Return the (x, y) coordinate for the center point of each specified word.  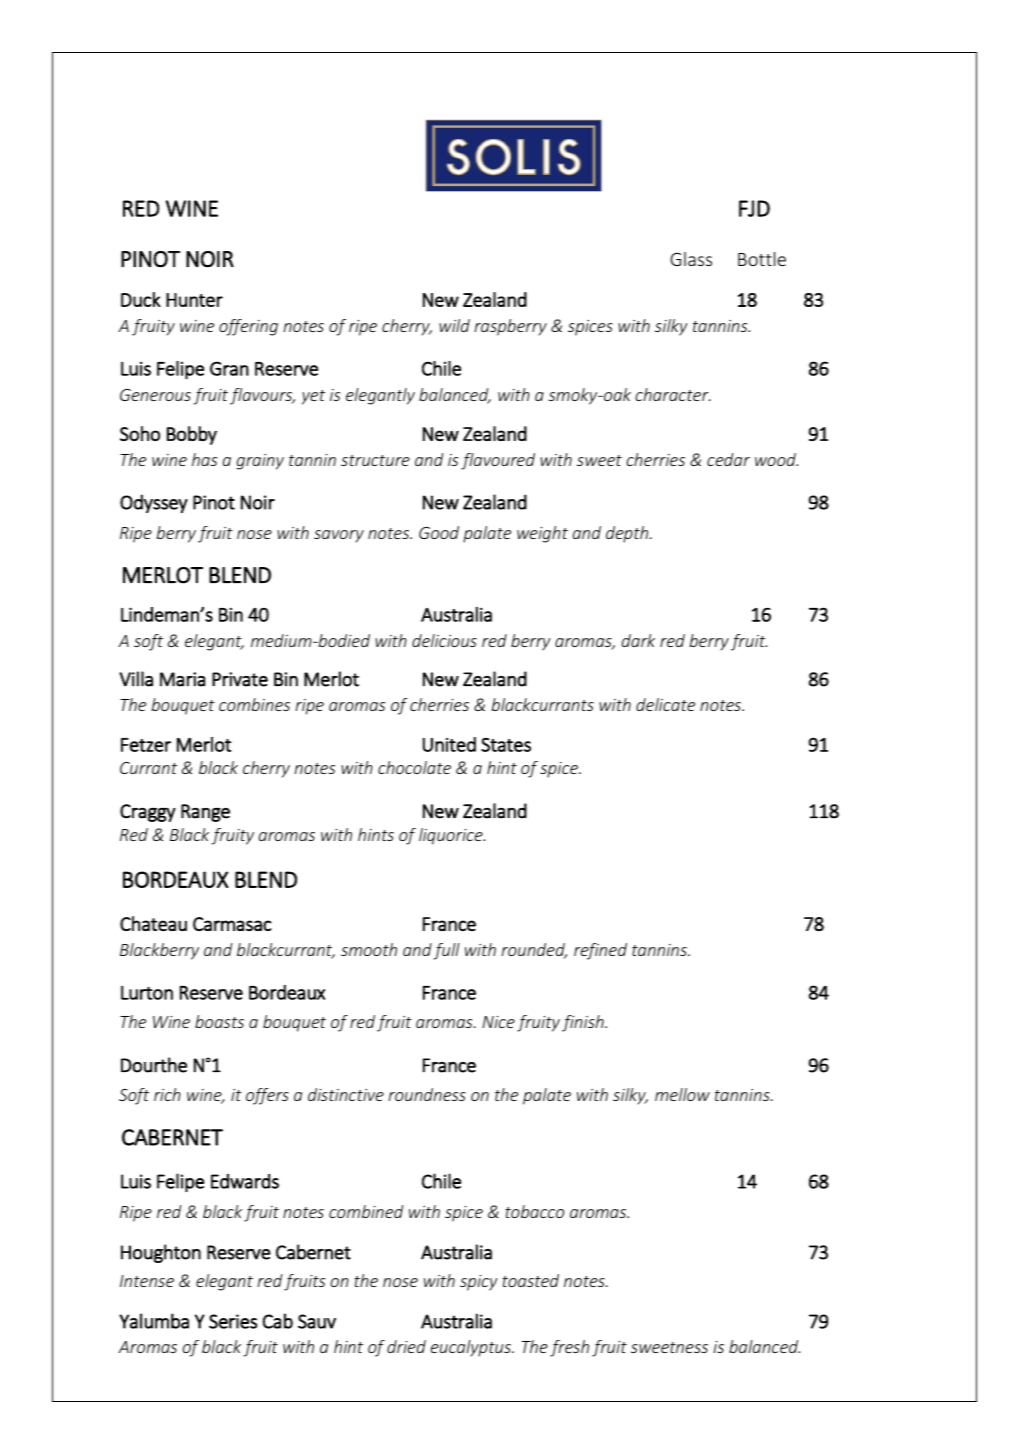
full (446, 951)
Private (240, 679)
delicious (444, 640)
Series (233, 1321)
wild (454, 325)
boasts (219, 1021)
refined (600, 951)
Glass (691, 259)
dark (638, 640)
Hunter (194, 300)
